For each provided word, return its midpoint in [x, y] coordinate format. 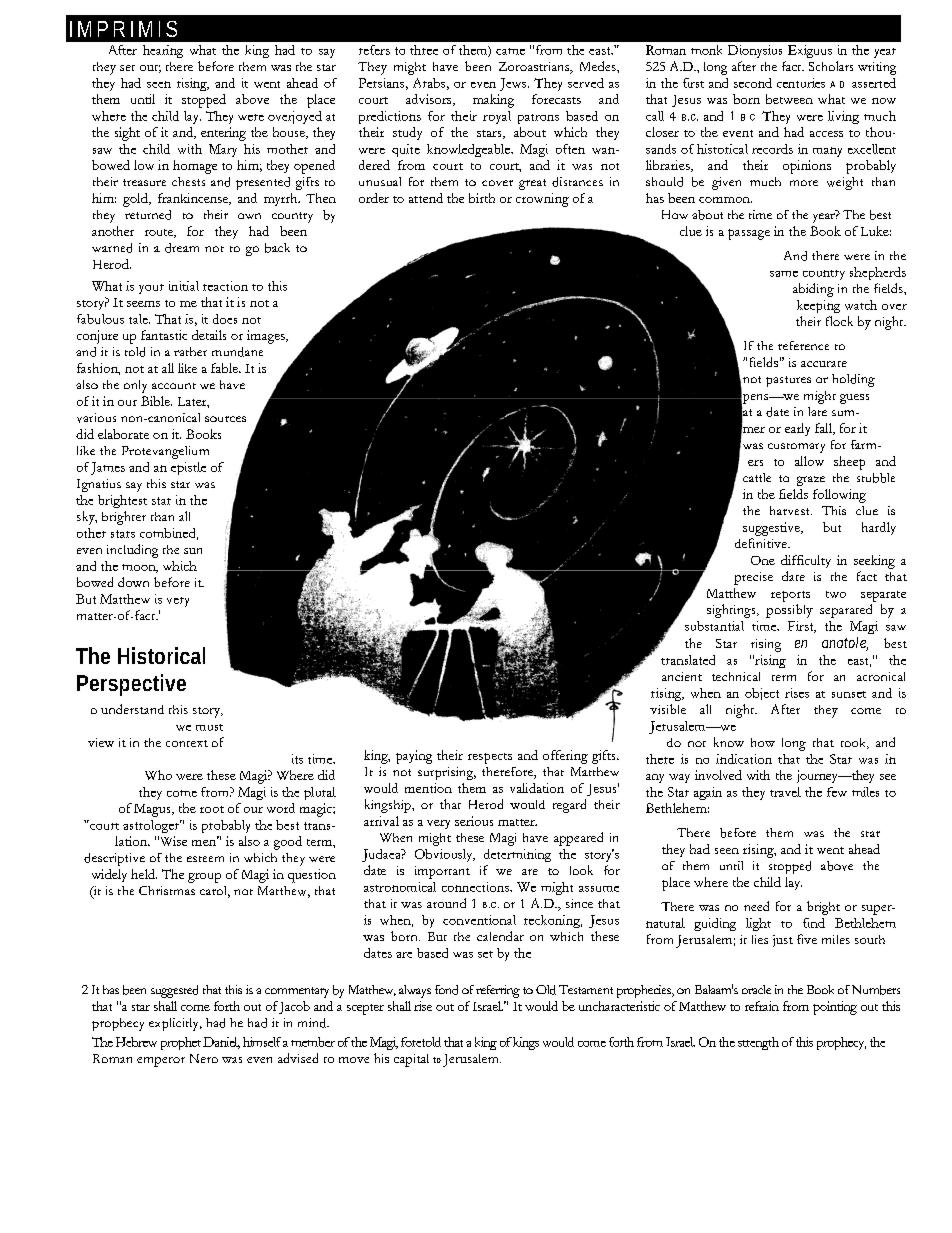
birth [482, 198]
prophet [181, 1043]
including [132, 551]
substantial [714, 626]
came [510, 51]
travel [785, 792]
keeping [818, 306]
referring [498, 991]
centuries [801, 83]
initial [184, 286]
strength [758, 1043]
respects [490, 758]
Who [158, 775]
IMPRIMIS [123, 29]
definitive [762, 543]
